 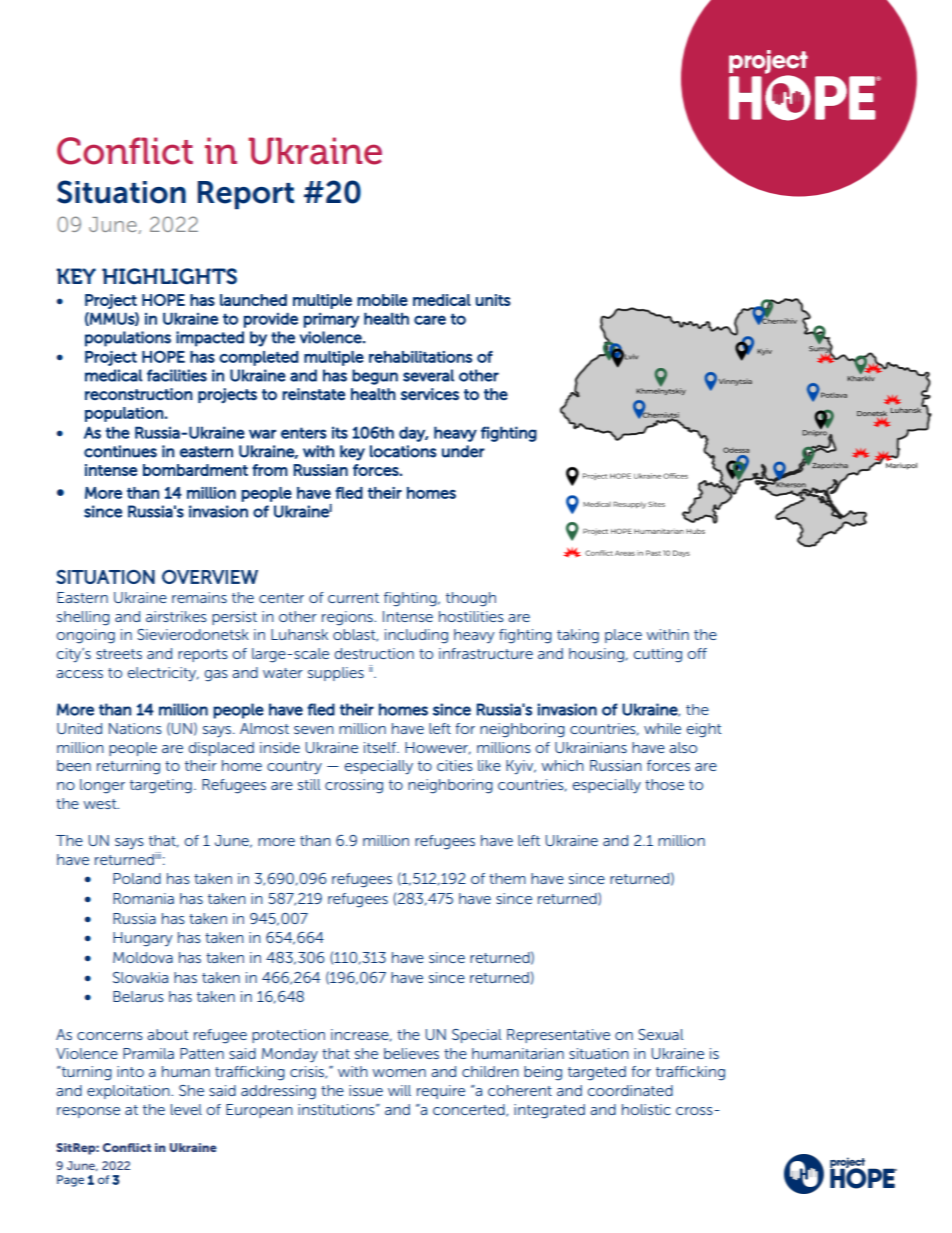 I want to click on while, so click(x=662, y=728).
